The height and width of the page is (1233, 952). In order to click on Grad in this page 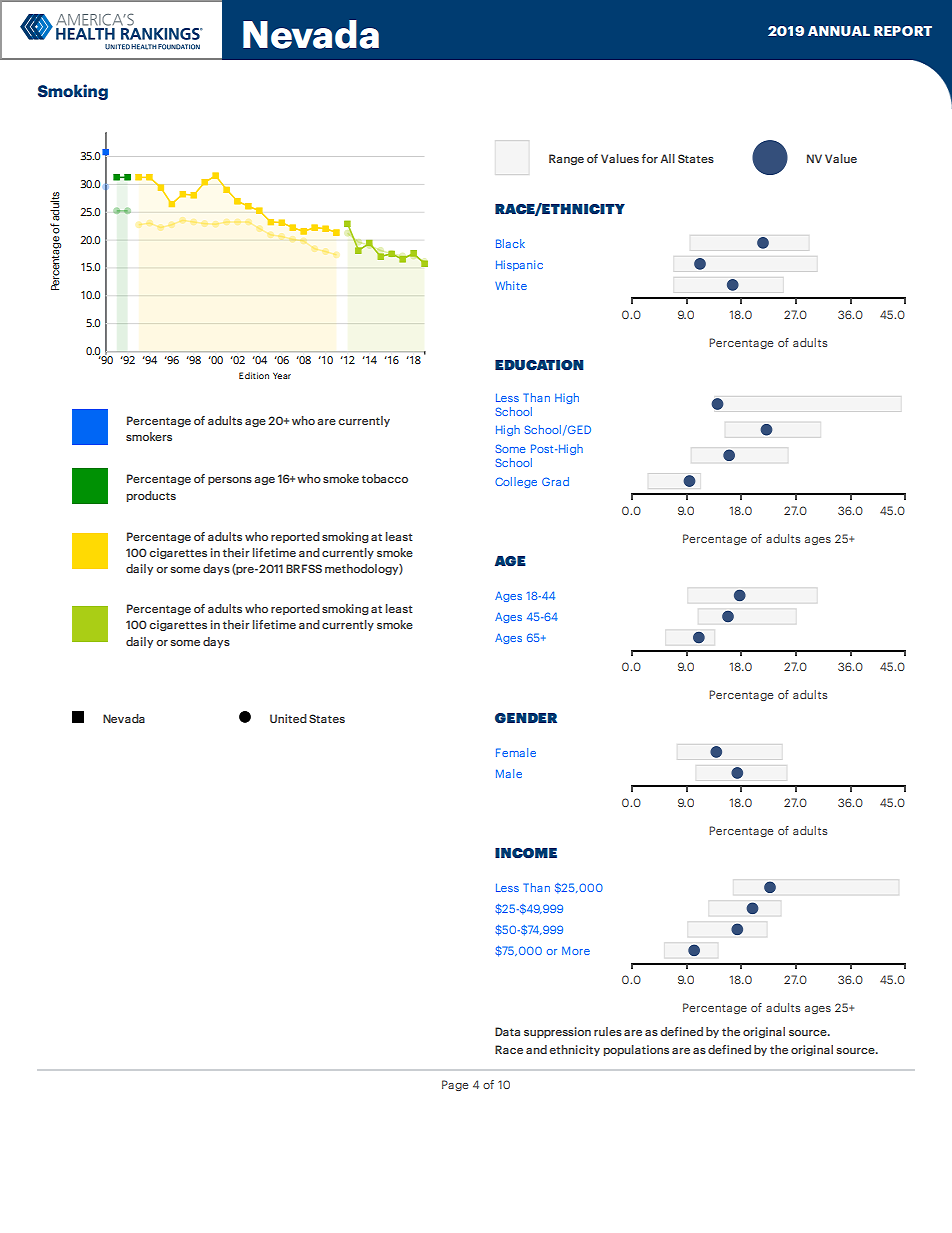, I will do `click(555, 481)`.
